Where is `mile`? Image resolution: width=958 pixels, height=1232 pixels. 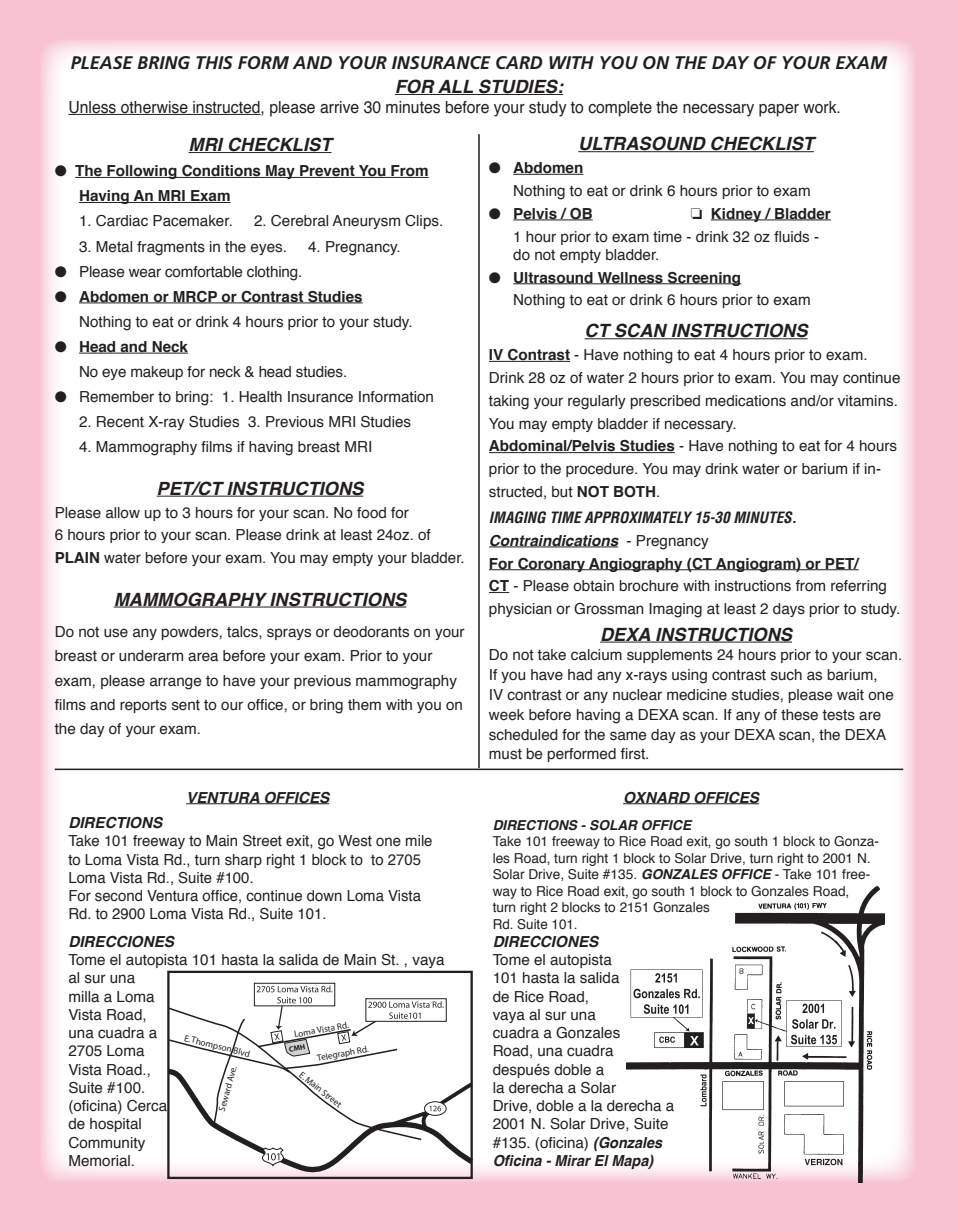 mile is located at coordinates (419, 840).
